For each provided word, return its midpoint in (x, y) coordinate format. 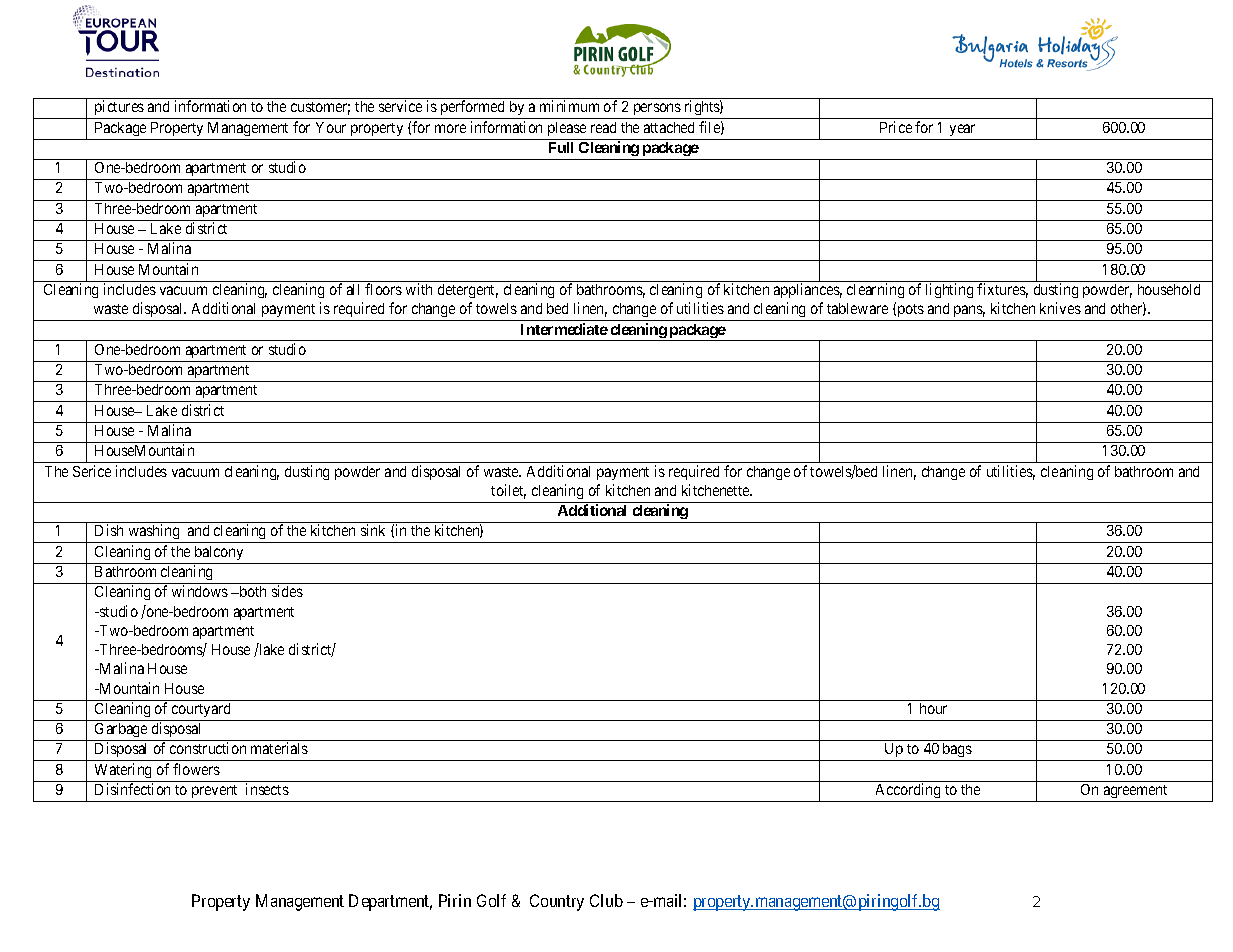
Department (390, 902)
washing (154, 533)
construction (208, 748)
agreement (1135, 791)
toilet (508, 491)
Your (331, 127)
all (353, 289)
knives (1060, 308)
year (962, 130)
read (603, 127)
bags (956, 752)
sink (373, 530)
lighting (949, 290)
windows (200, 591)
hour (933, 708)
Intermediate (564, 329)
